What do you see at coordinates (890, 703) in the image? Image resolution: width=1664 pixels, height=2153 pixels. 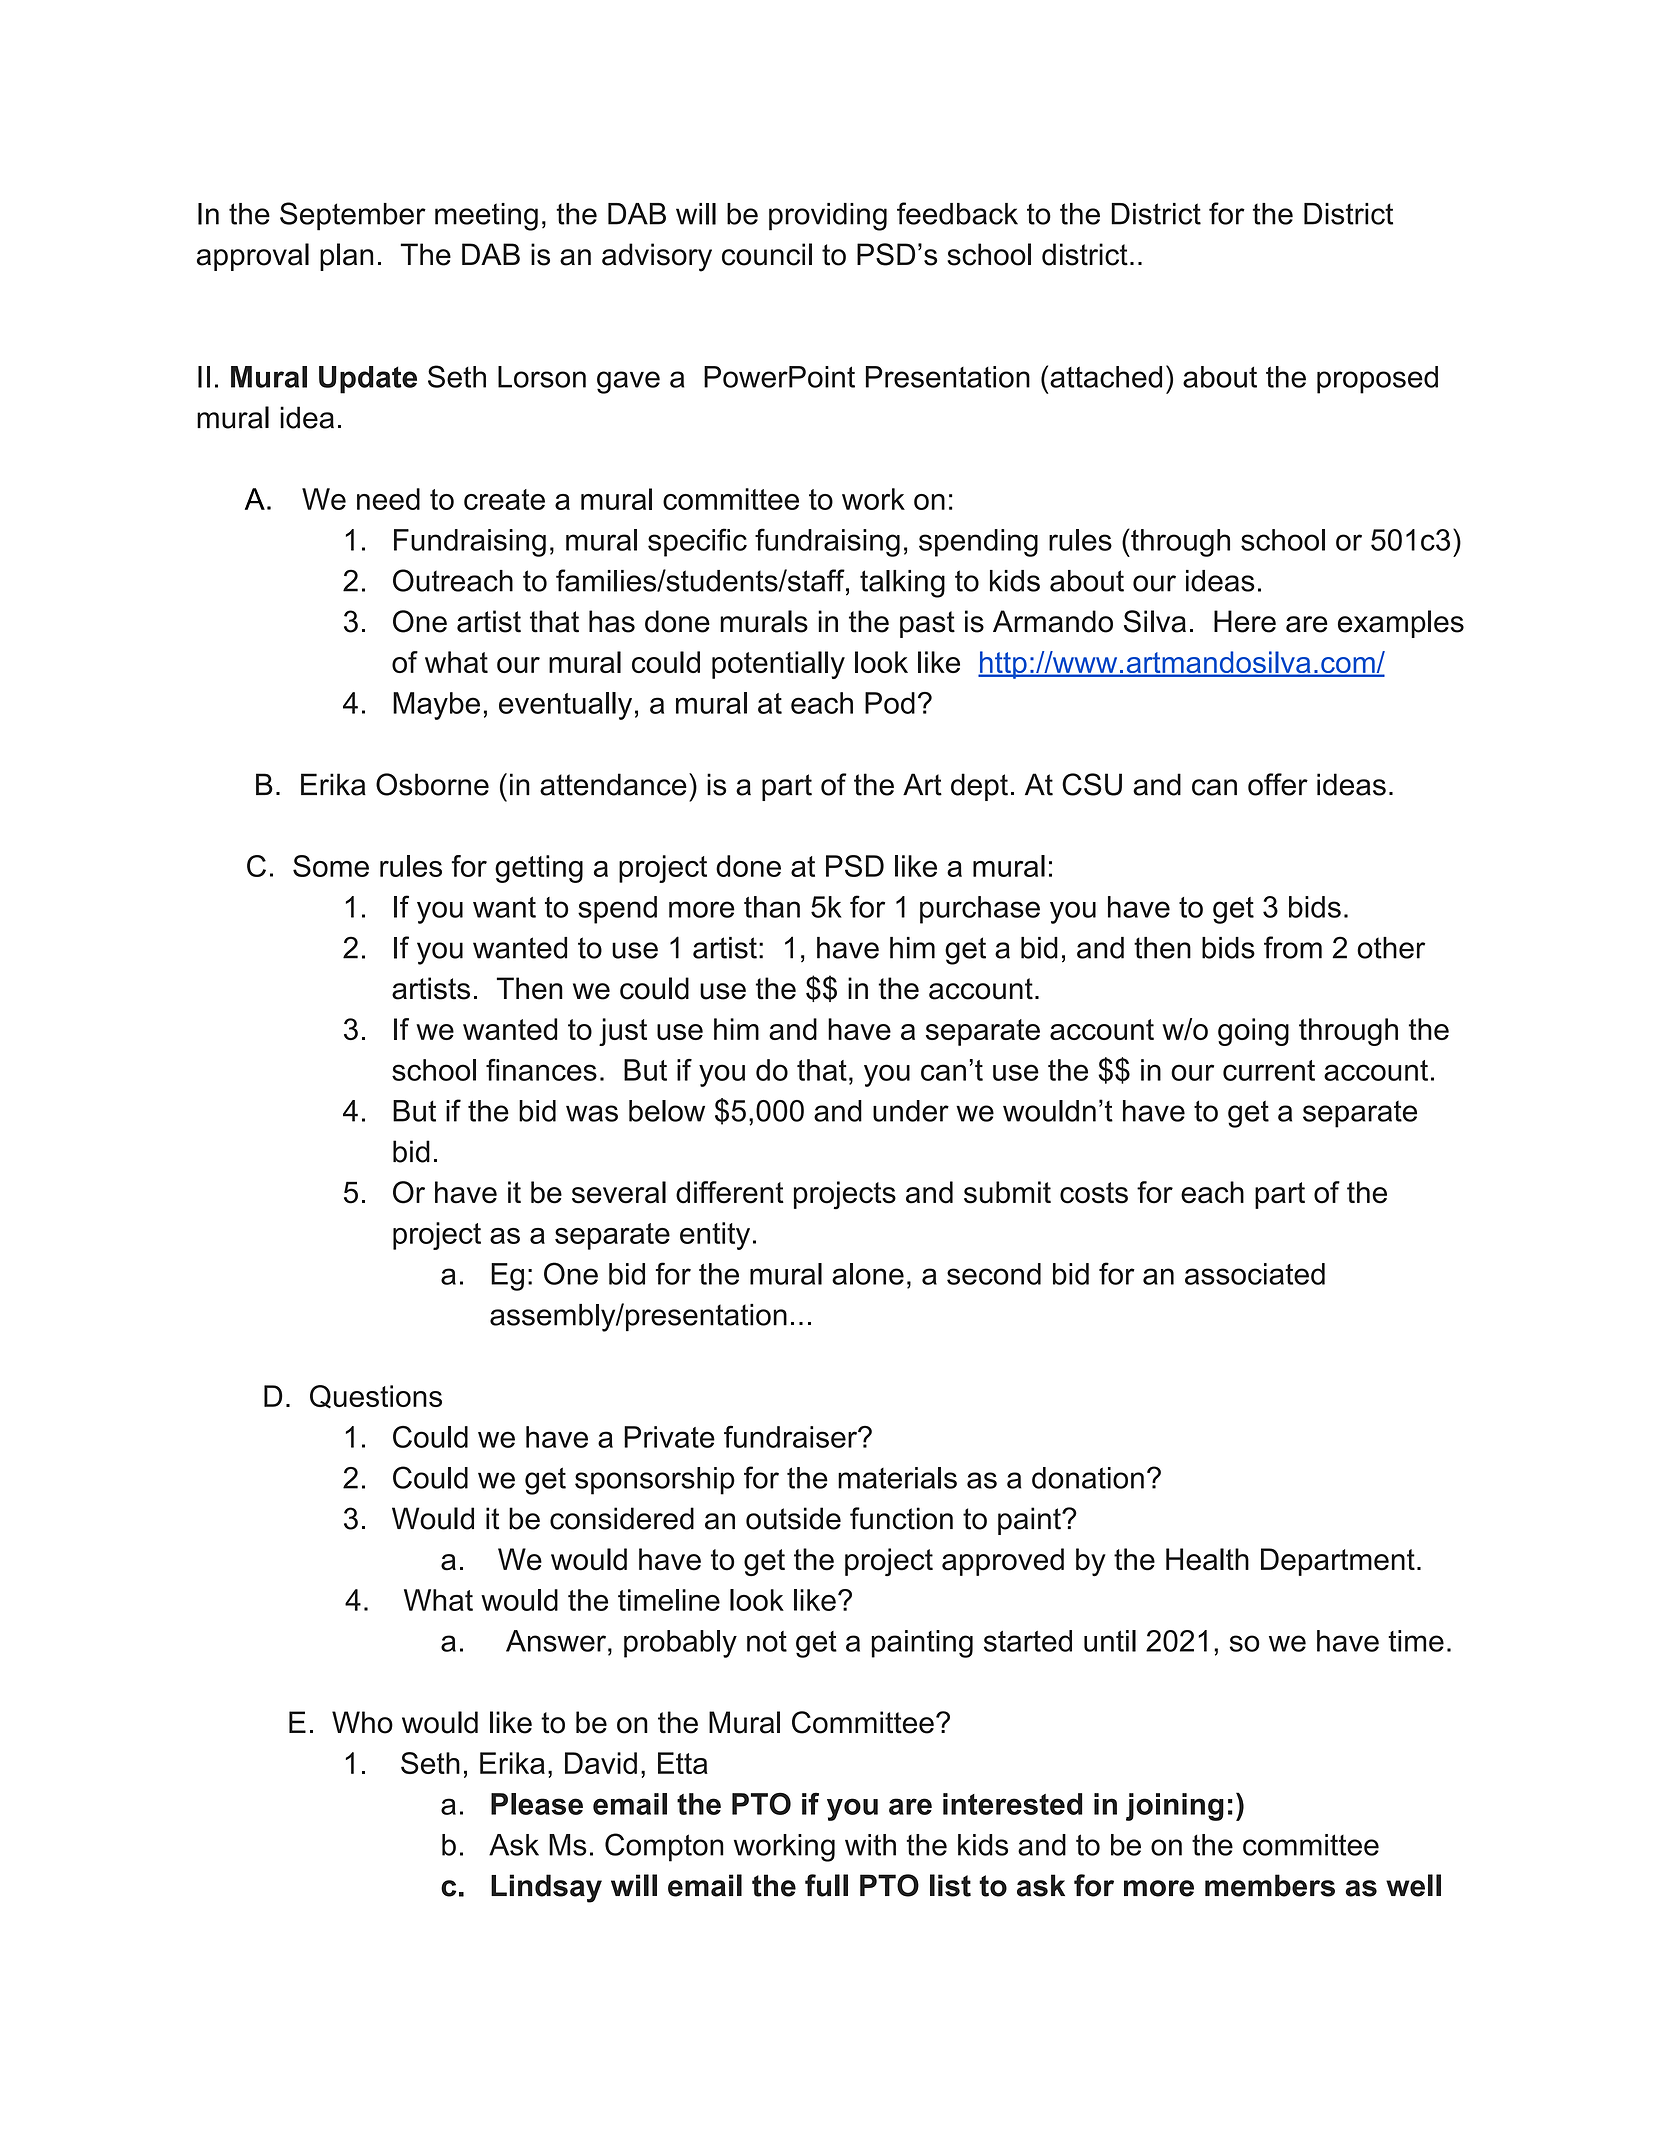 I see `Pod` at bounding box center [890, 703].
